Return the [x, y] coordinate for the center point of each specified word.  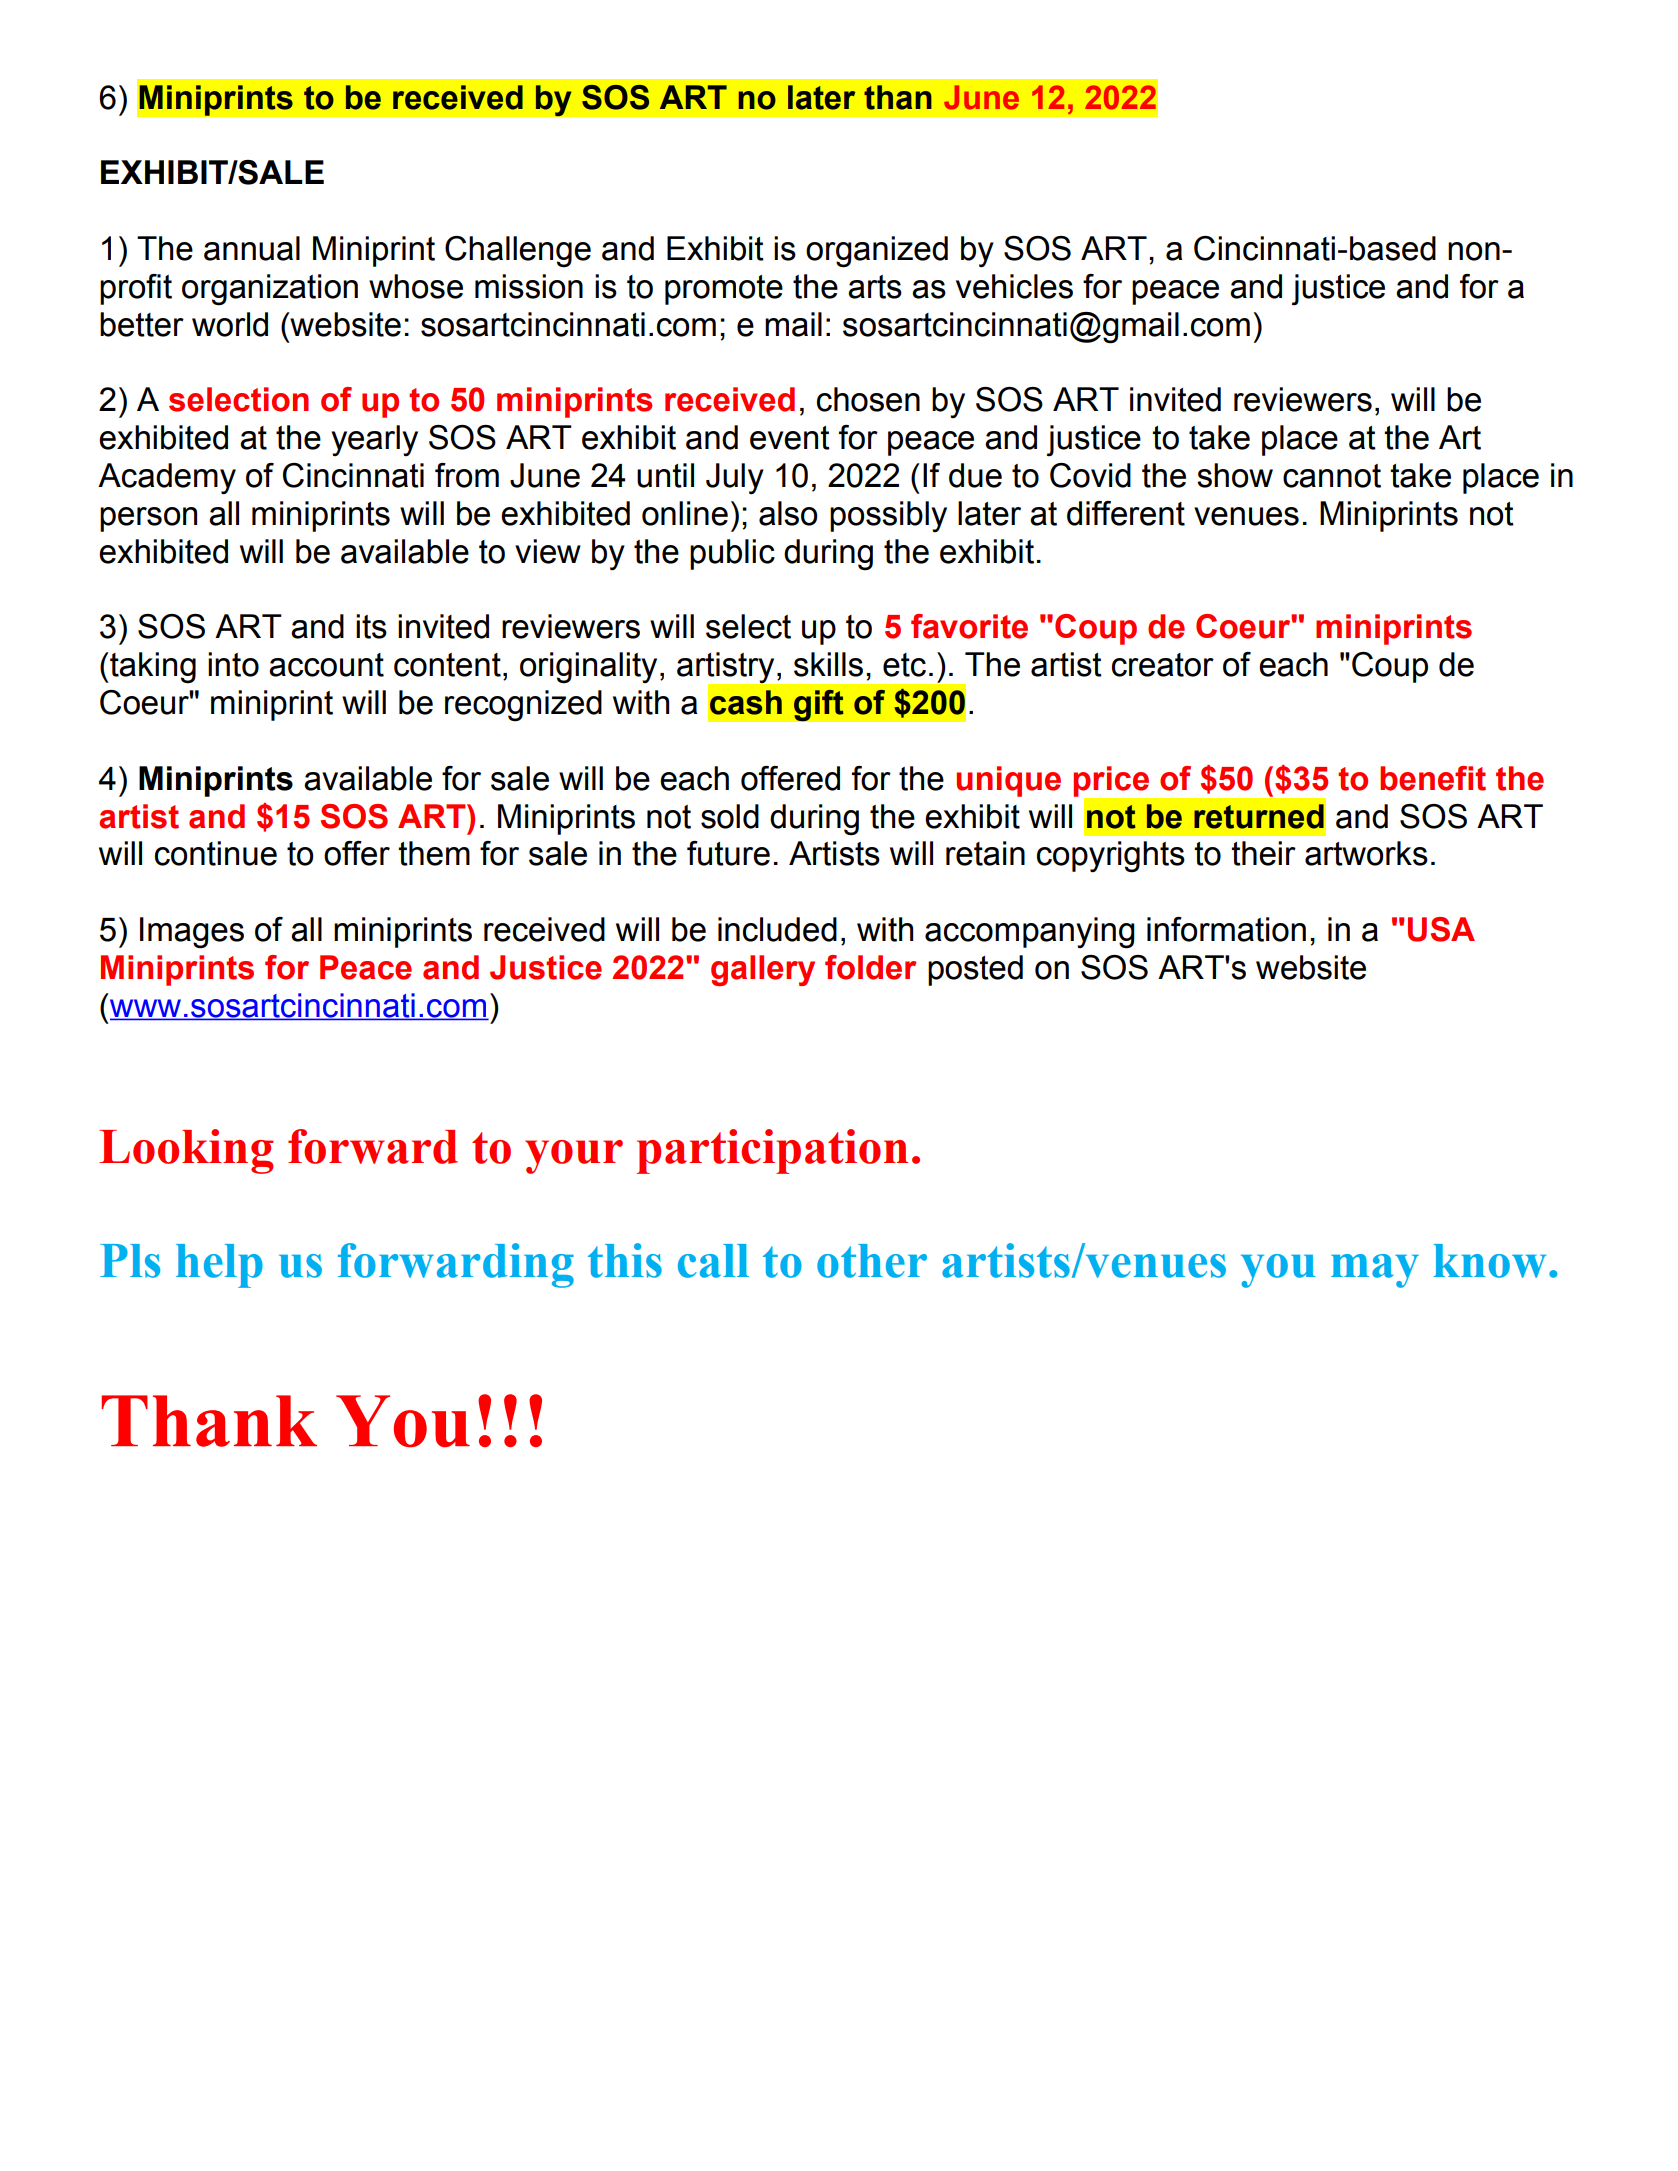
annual [252, 248]
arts [875, 287]
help [219, 1266]
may [1375, 1271]
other [872, 1261]
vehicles [1014, 286]
